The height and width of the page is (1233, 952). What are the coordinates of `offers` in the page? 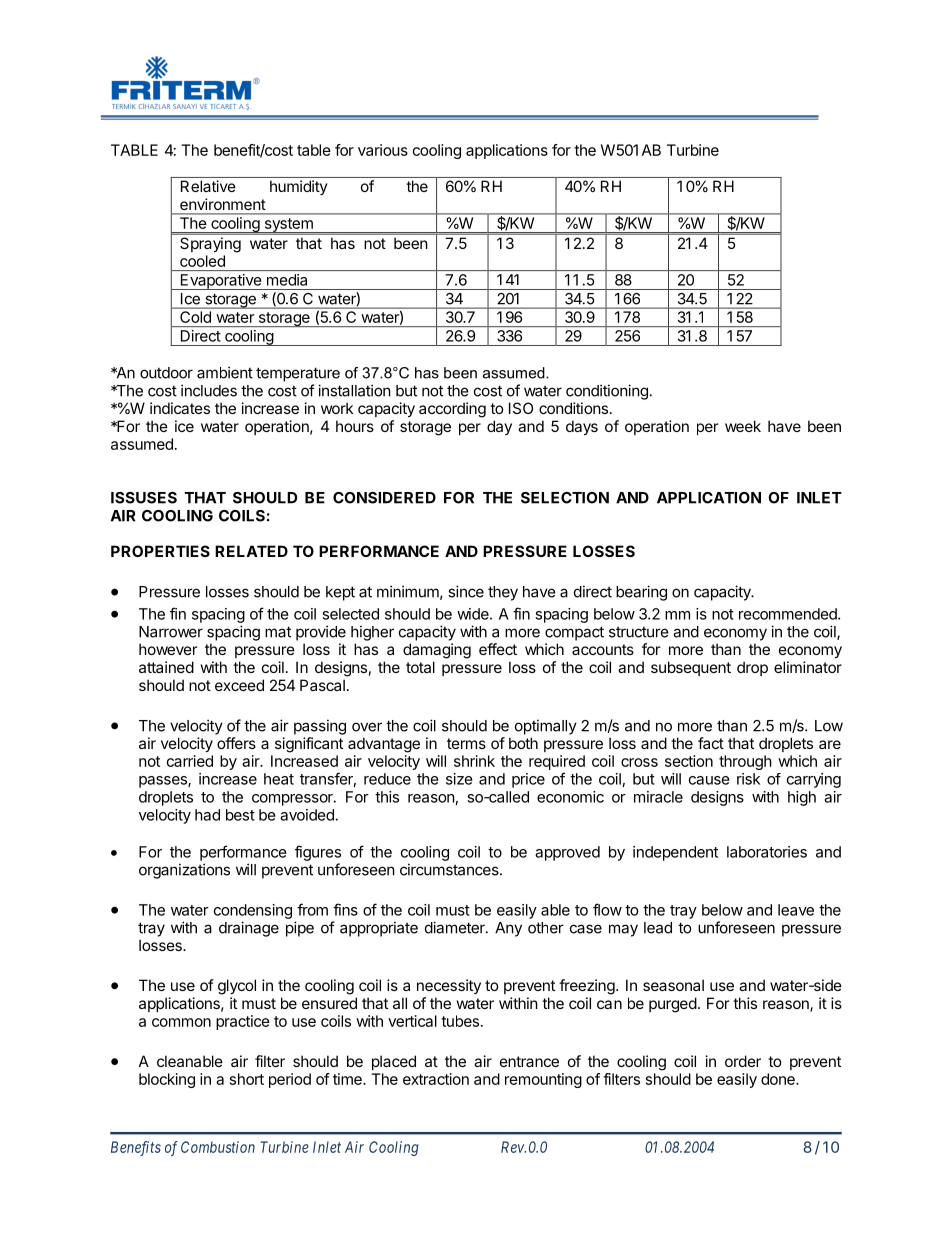 It's located at (236, 743).
